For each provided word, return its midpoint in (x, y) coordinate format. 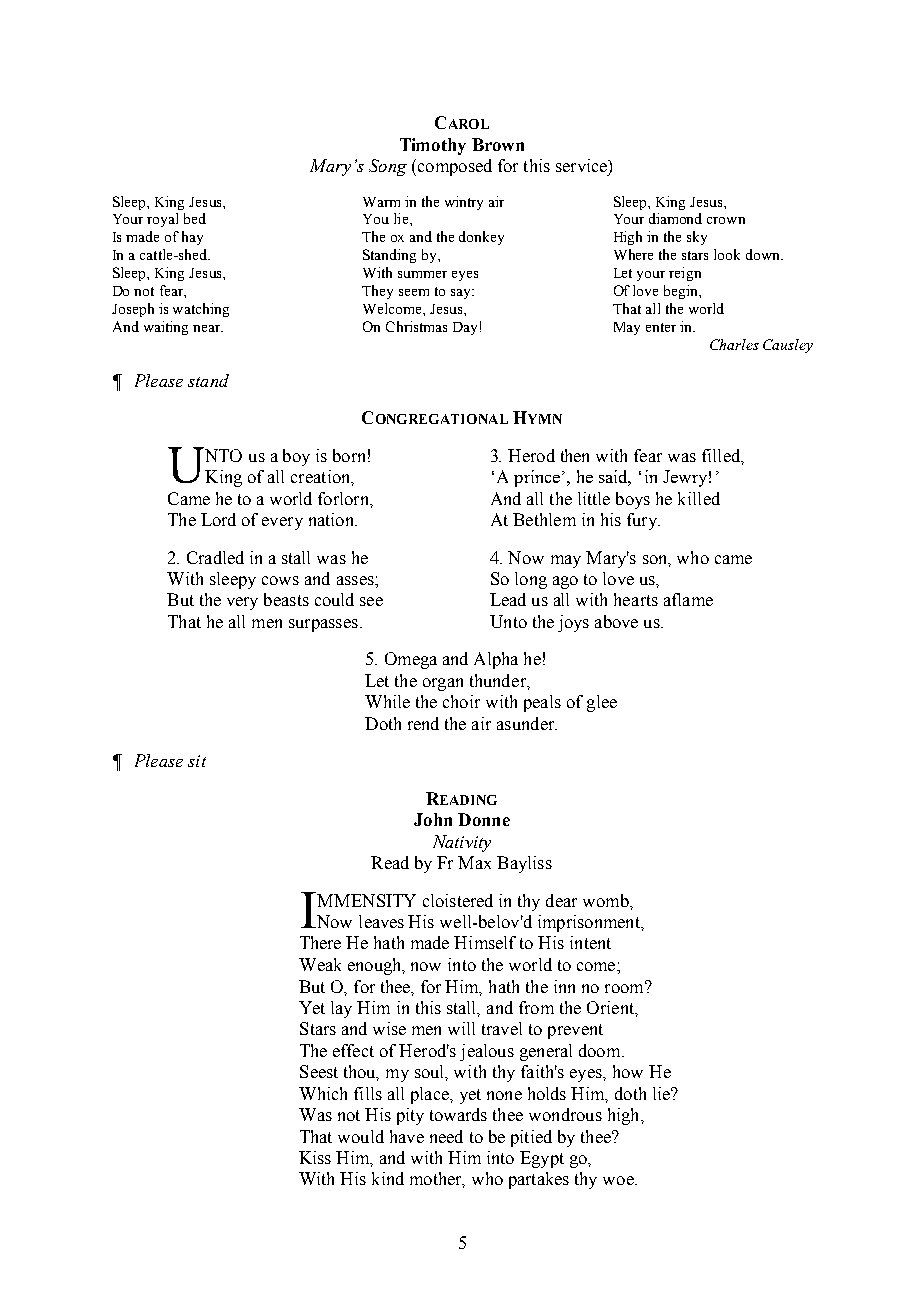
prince (537, 478)
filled (722, 455)
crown (726, 220)
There (320, 942)
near (208, 328)
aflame (688, 599)
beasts (286, 599)
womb (607, 900)
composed (453, 167)
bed (195, 218)
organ (443, 684)
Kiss (315, 1157)
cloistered (458, 900)
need (446, 1136)
